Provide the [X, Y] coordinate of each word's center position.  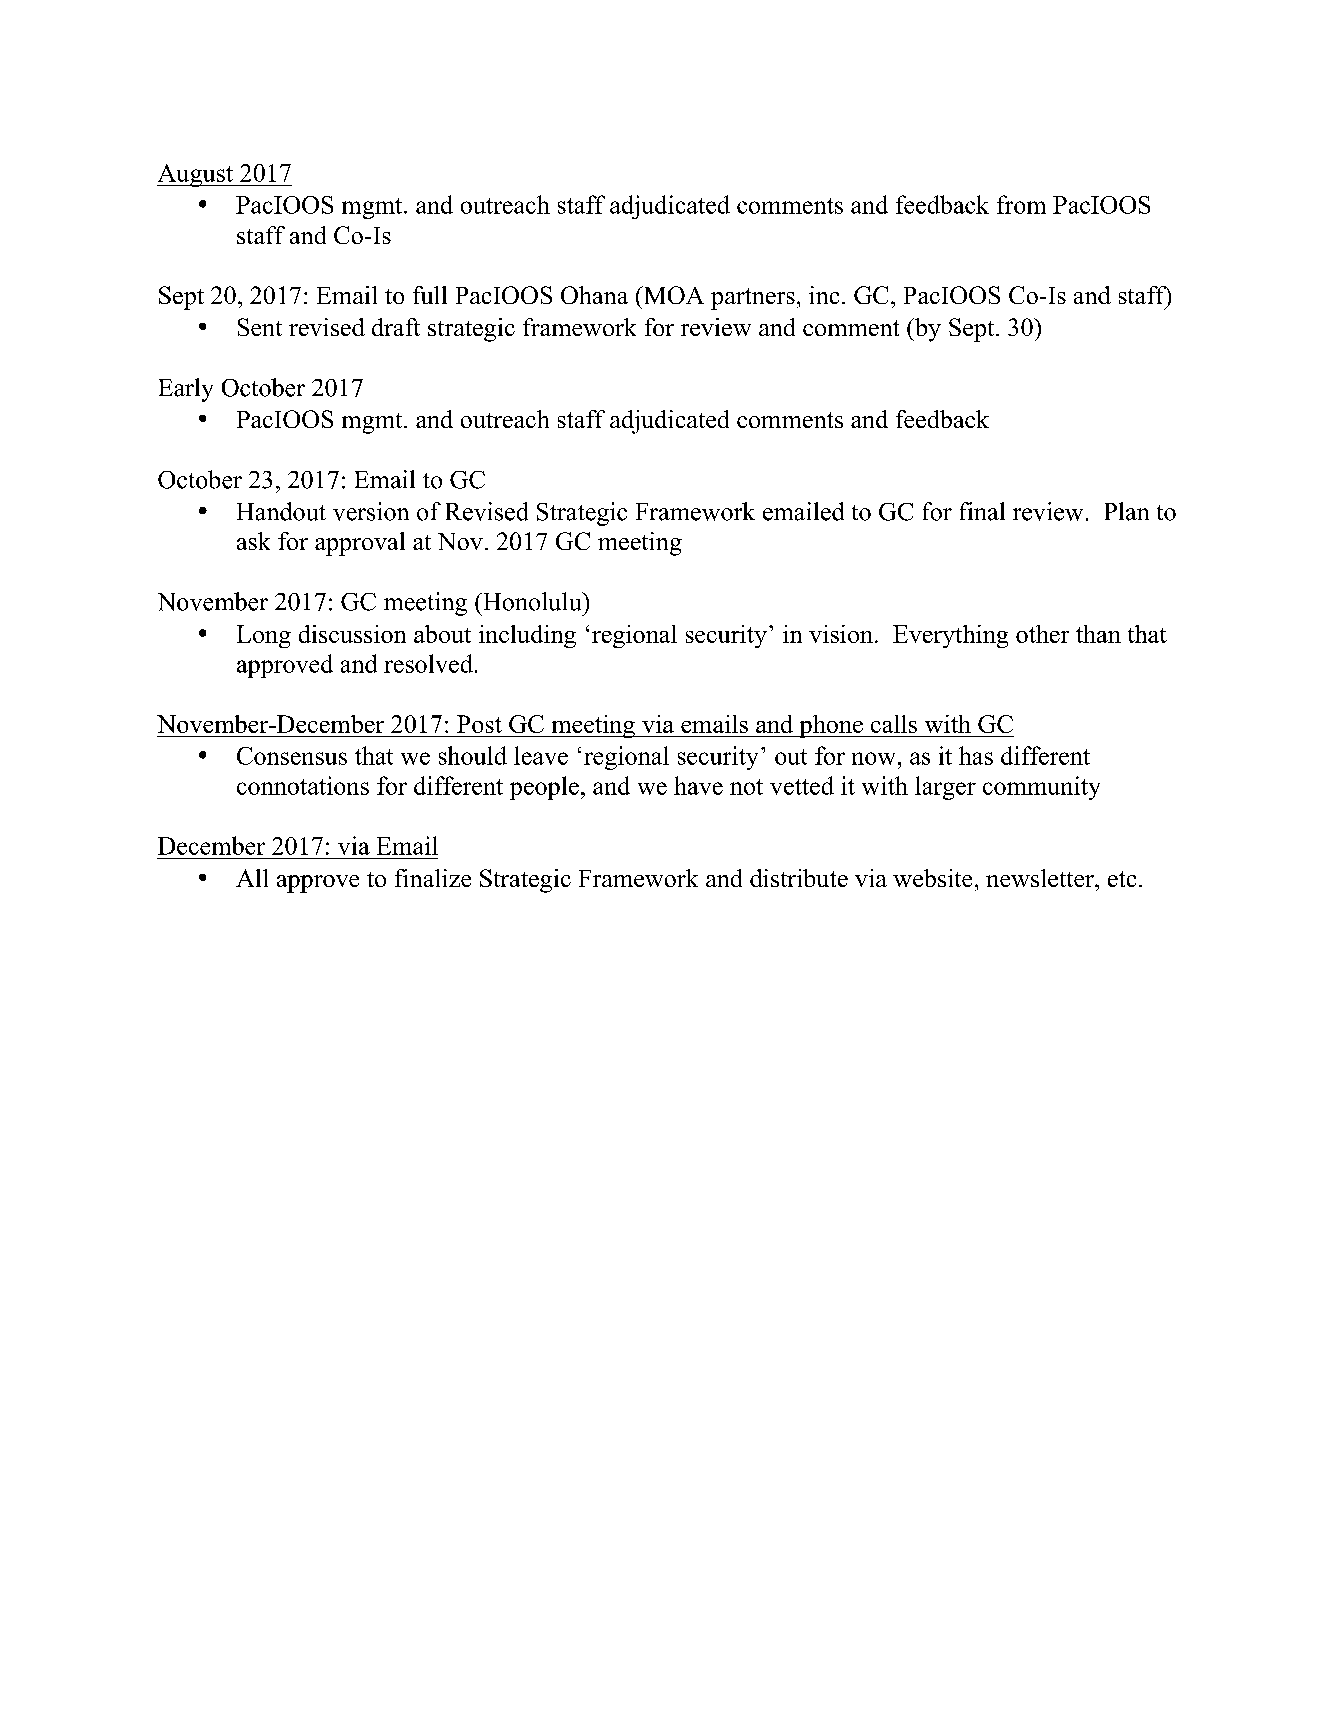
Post [479, 724]
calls [894, 724]
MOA [672, 295]
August [196, 175]
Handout [281, 511]
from [1021, 204]
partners [753, 299]
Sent [260, 327]
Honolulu [532, 601]
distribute [799, 878]
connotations [303, 785]
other [1042, 634]
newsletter [1041, 878]
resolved [428, 663]
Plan [1127, 511]
